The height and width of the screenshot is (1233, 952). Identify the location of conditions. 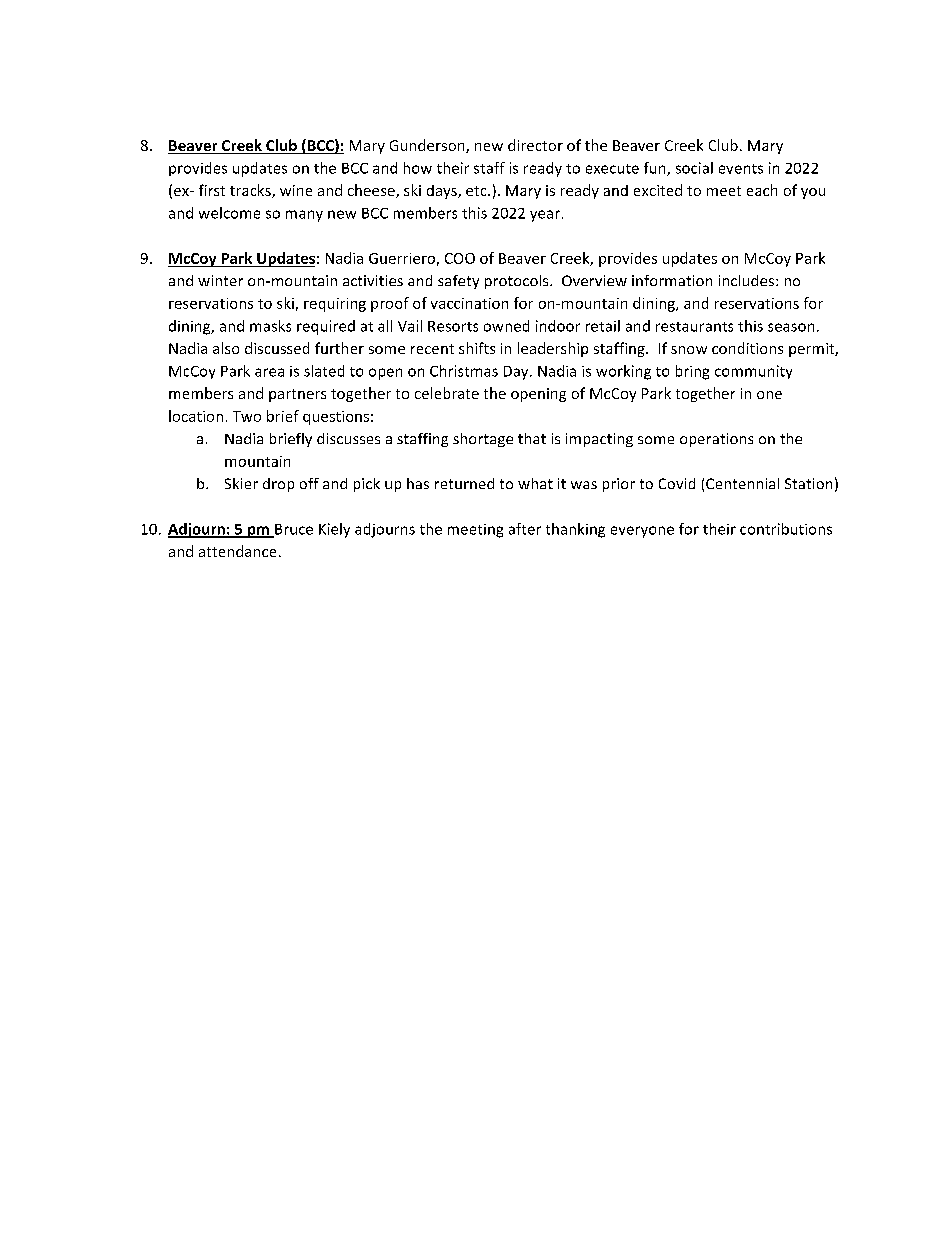
(747, 348).
